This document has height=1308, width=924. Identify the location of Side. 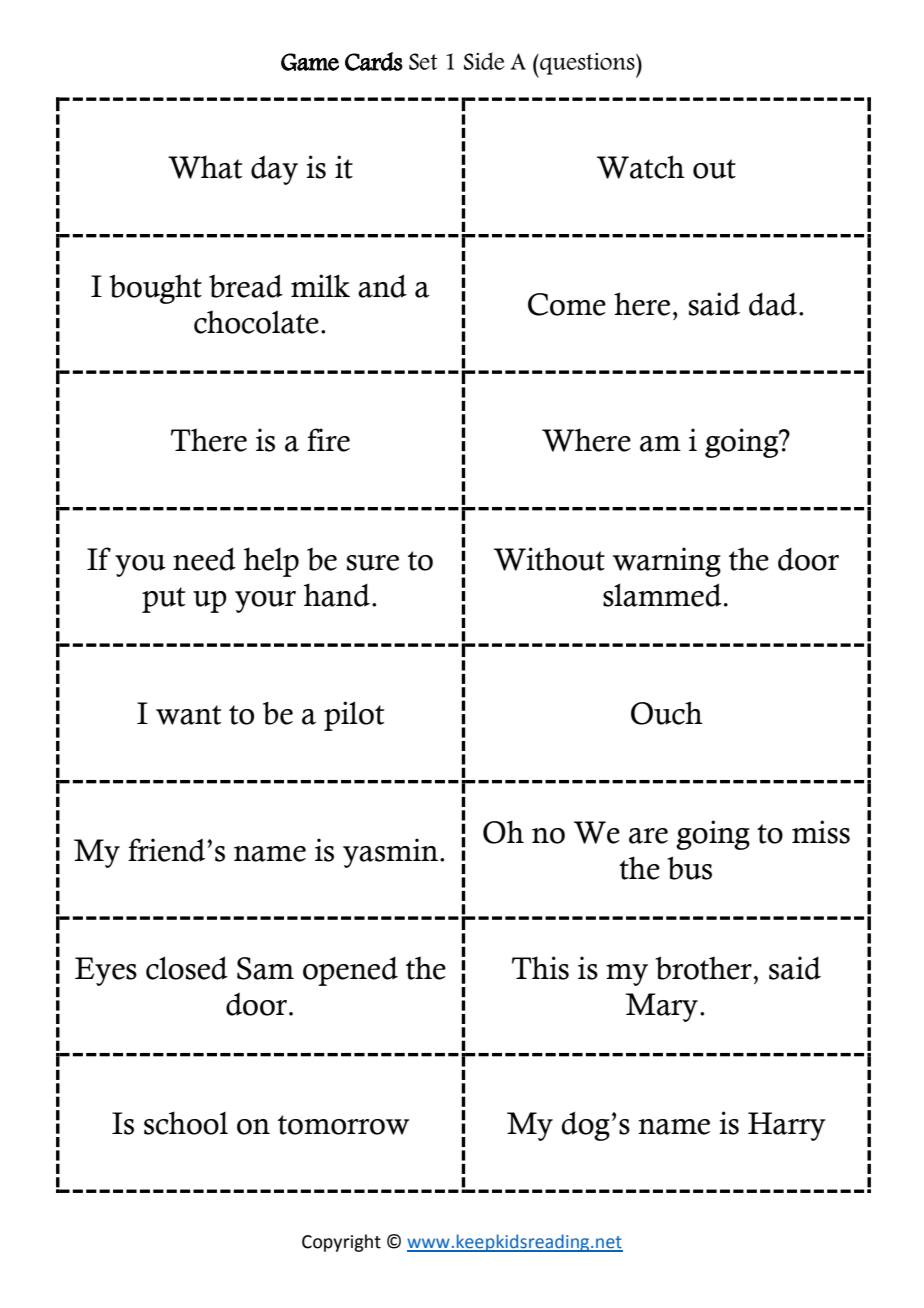
(484, 61).
